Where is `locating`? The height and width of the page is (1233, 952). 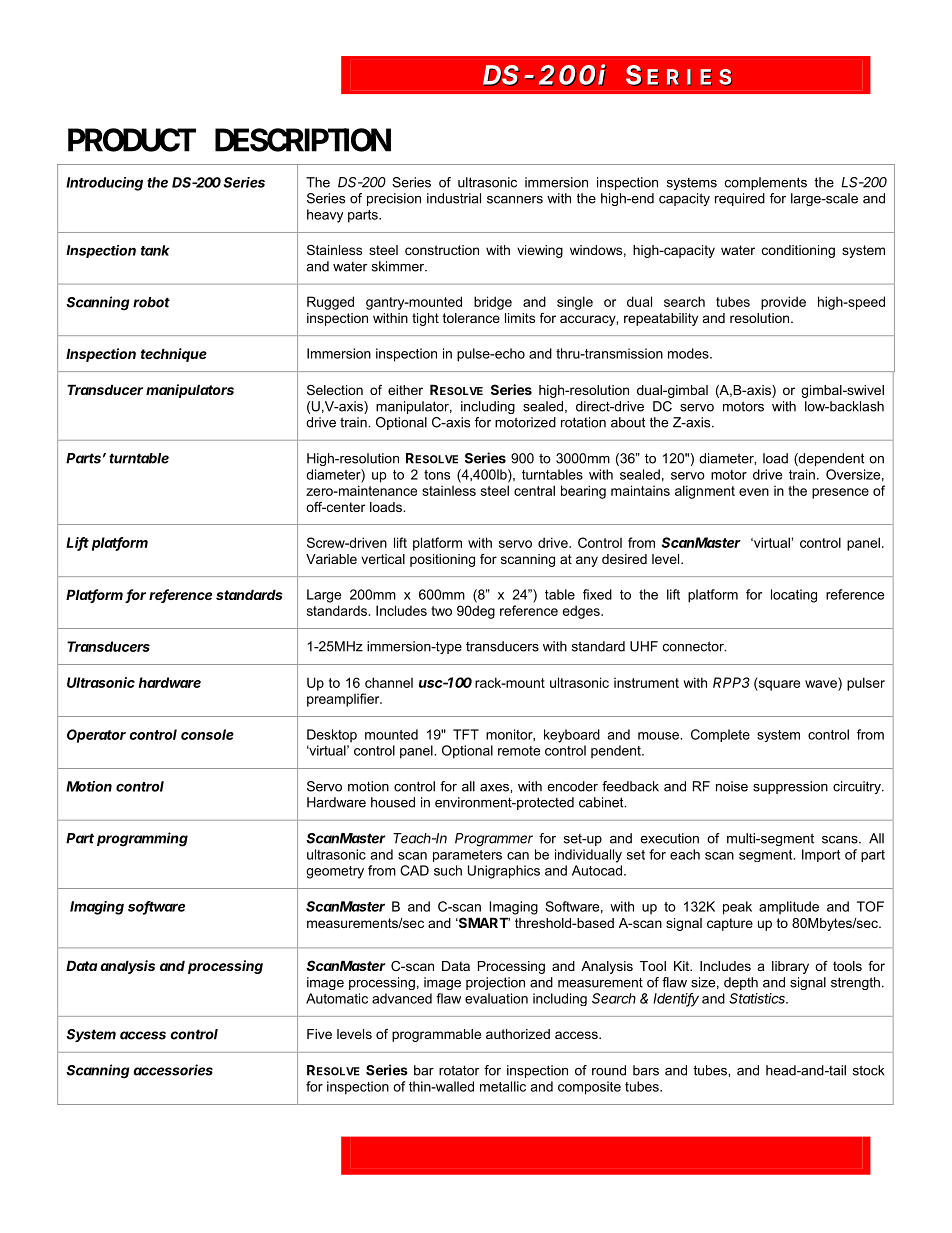 locating is located at coordinates (794, 596).
